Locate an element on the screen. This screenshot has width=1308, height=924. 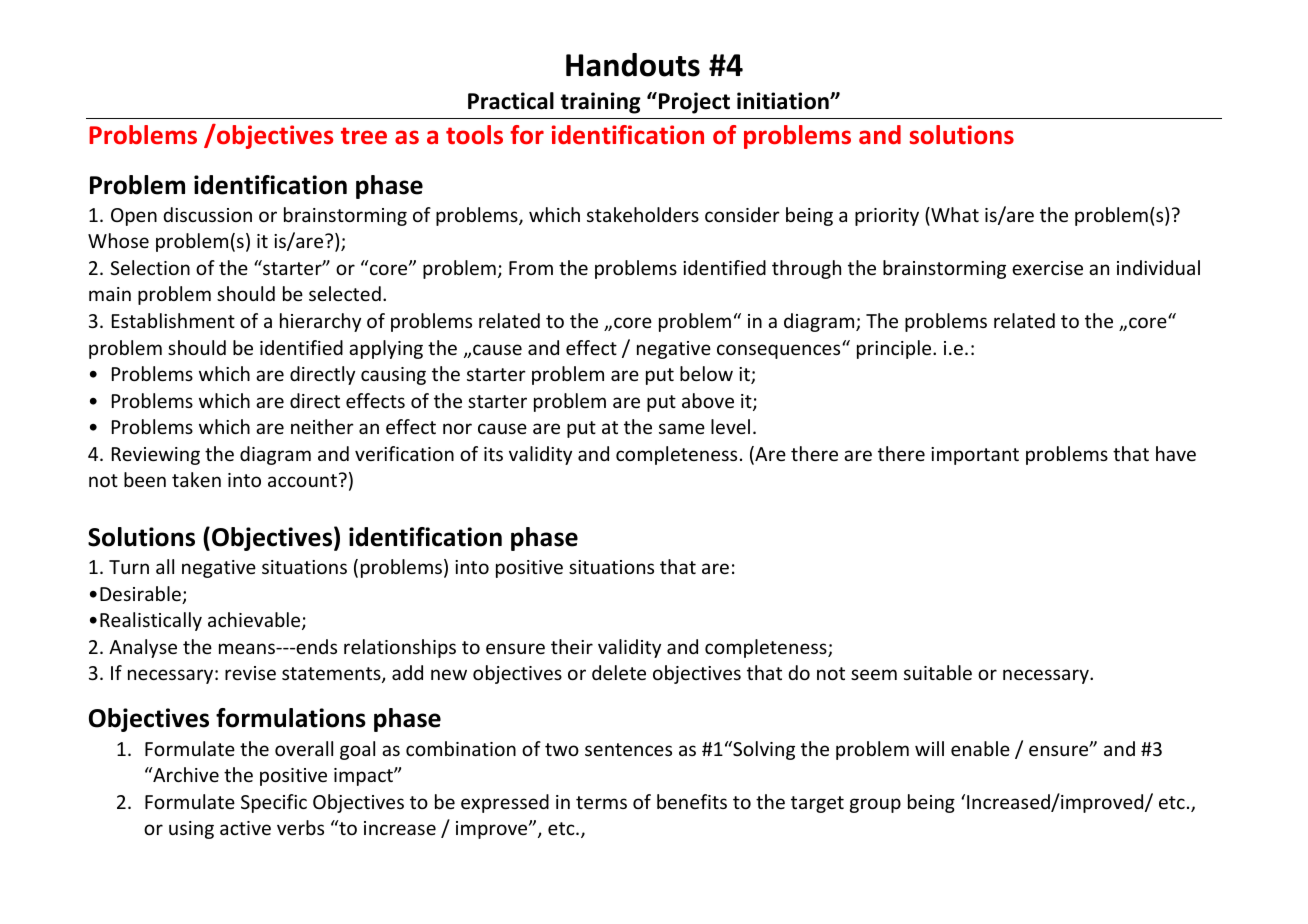
same is located at coordinates (682, 428).
